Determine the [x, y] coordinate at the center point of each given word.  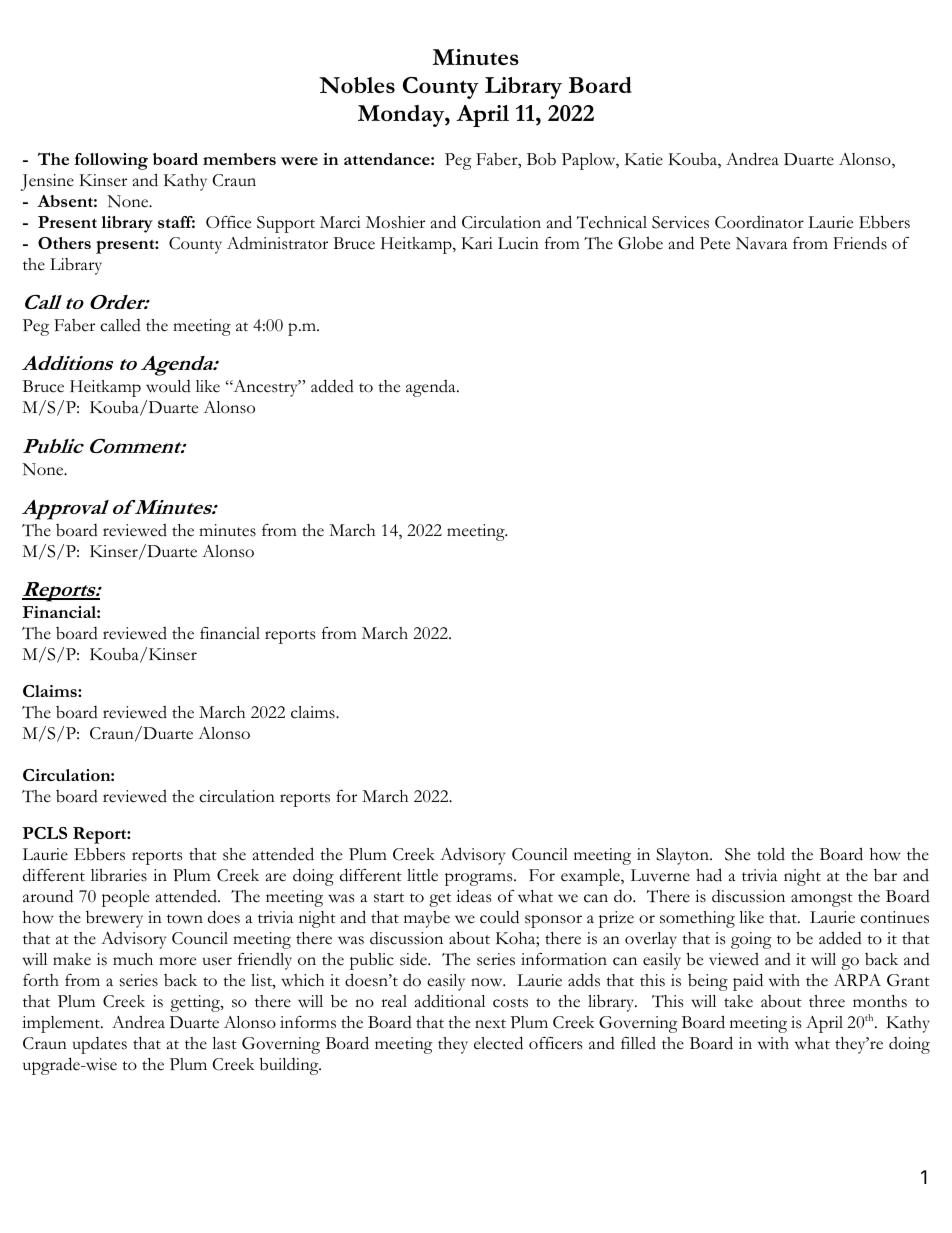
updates [100, 1045]
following [111, 161]
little [422, 875]
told [771, 854]
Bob [541, 159]
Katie [644, 159]
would [168, 386]
